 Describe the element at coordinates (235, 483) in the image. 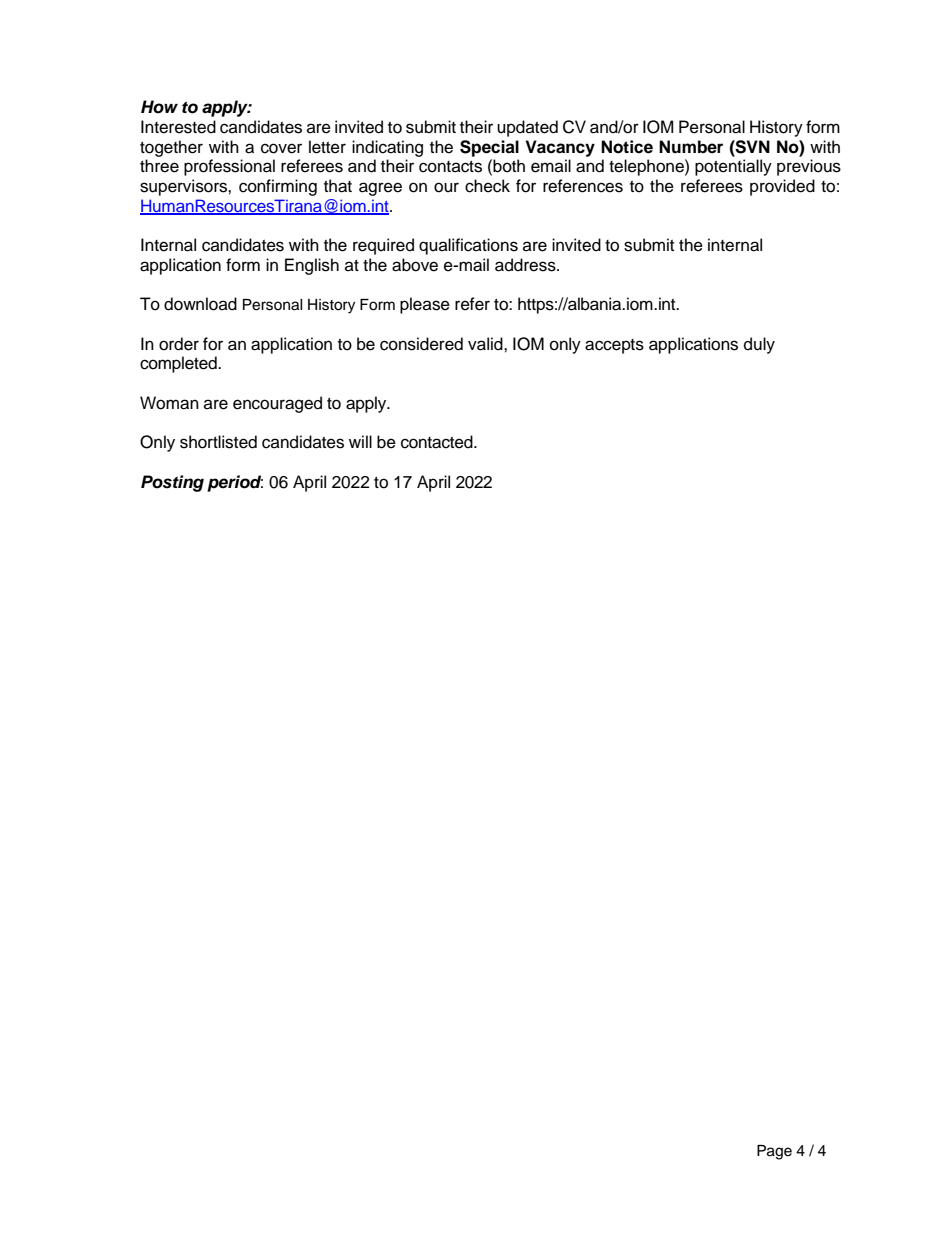

I see `period` at that location.
